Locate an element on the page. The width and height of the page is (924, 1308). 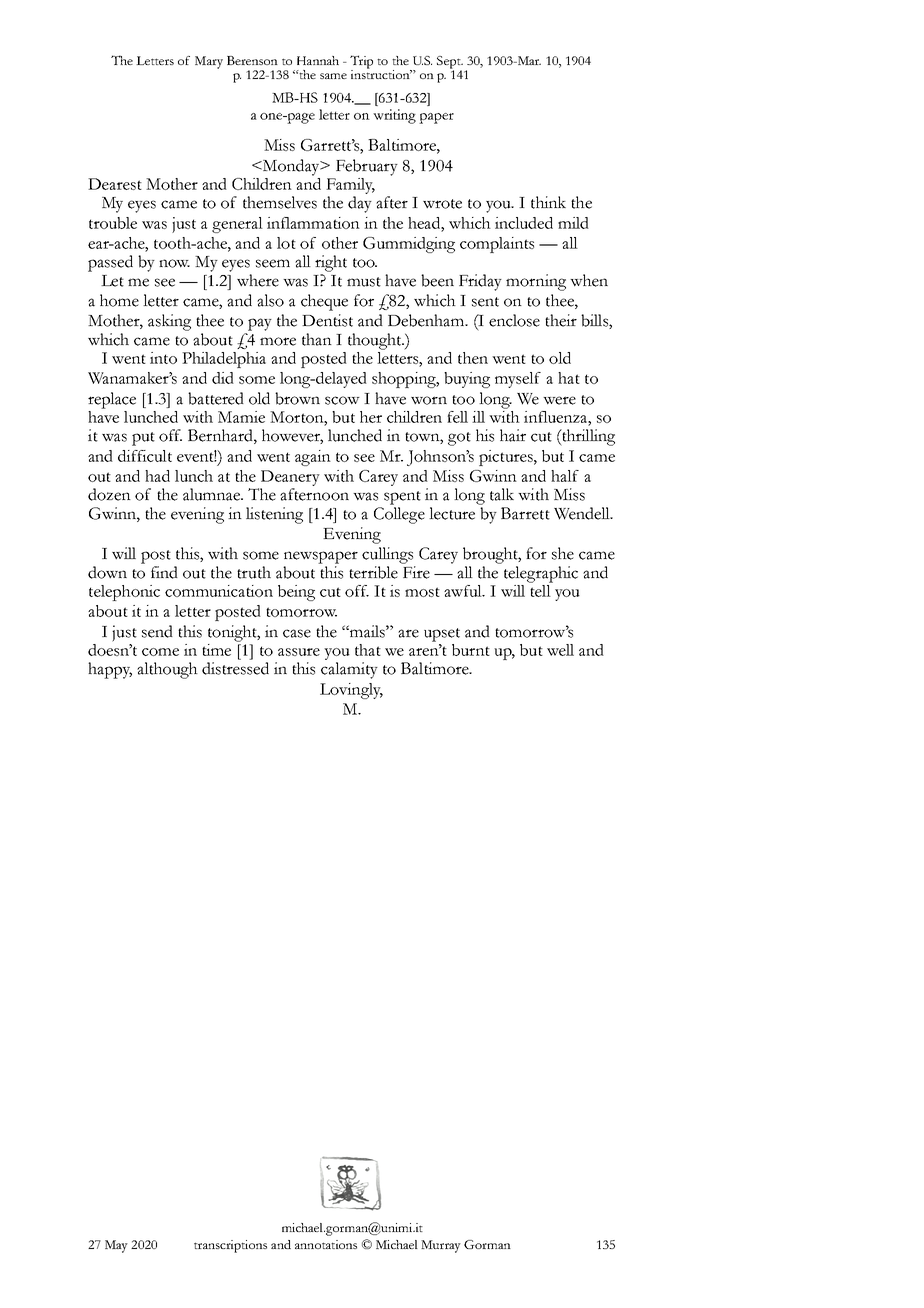
annotations is located at coordinates (326, 1244).
